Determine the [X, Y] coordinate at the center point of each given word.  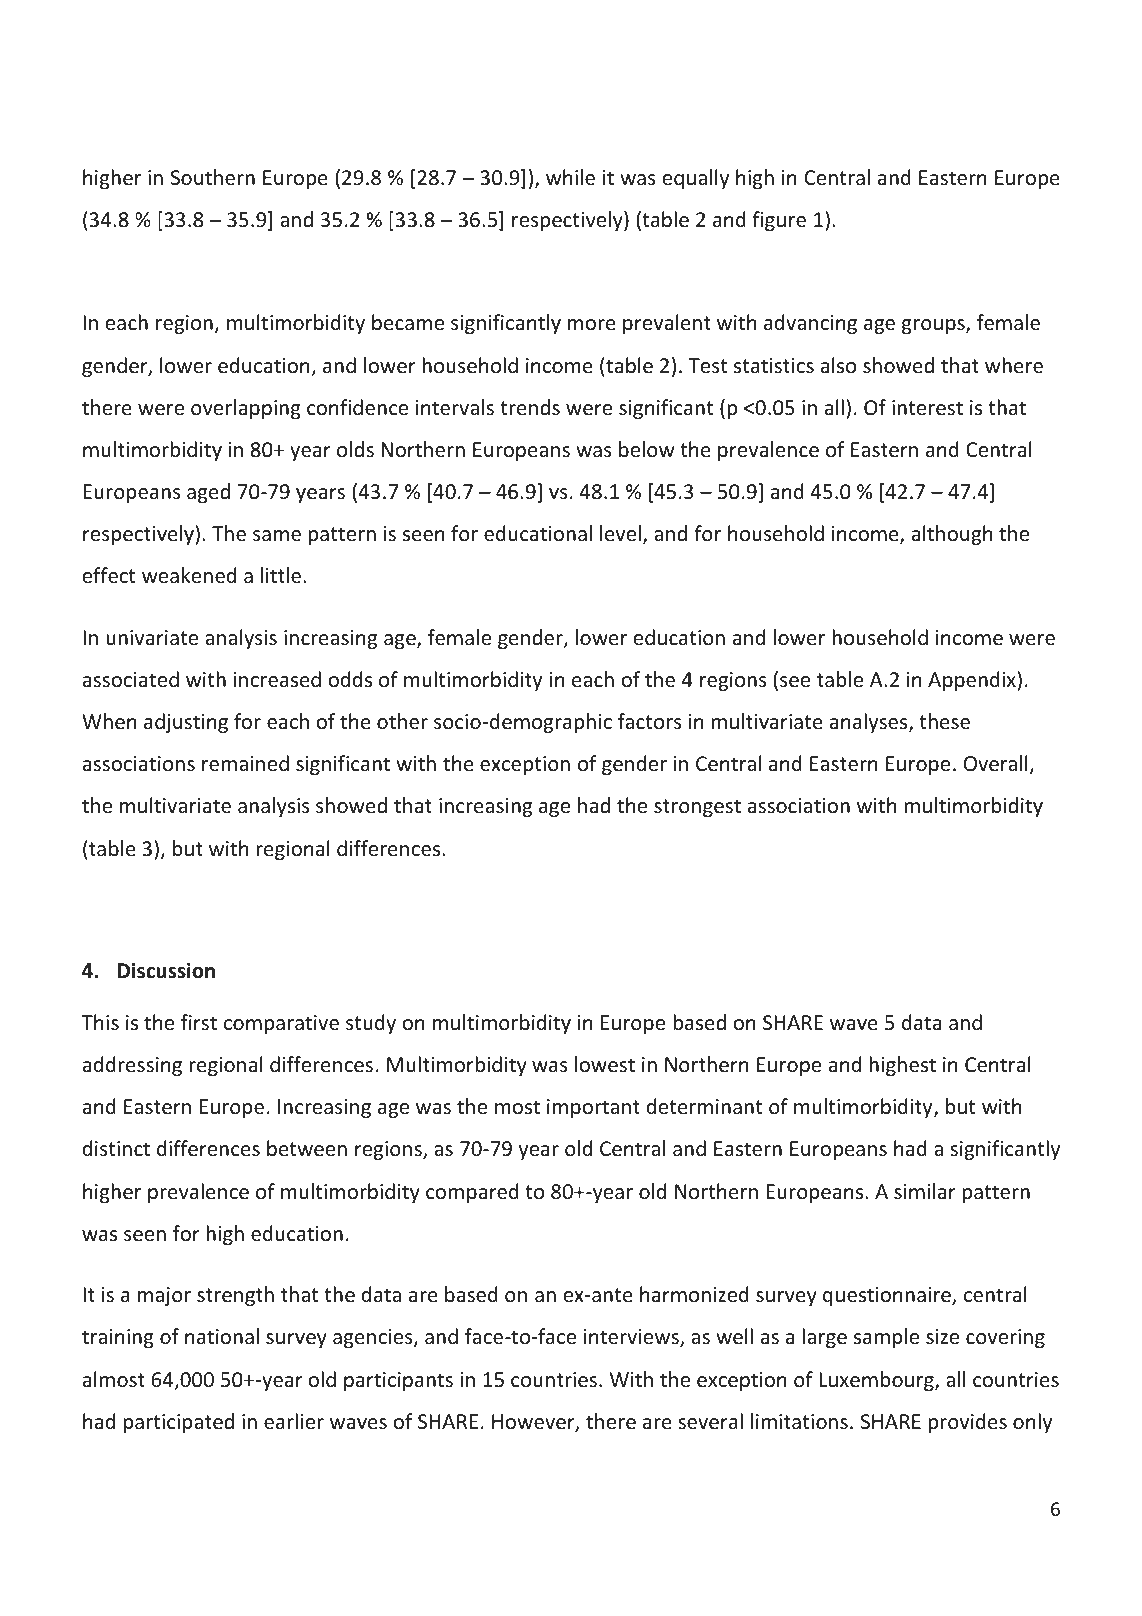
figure [779, 221]
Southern [213, 177]
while [570, 177]
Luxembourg [877, 1381]
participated [179, 1423]
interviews [632, 1338]
